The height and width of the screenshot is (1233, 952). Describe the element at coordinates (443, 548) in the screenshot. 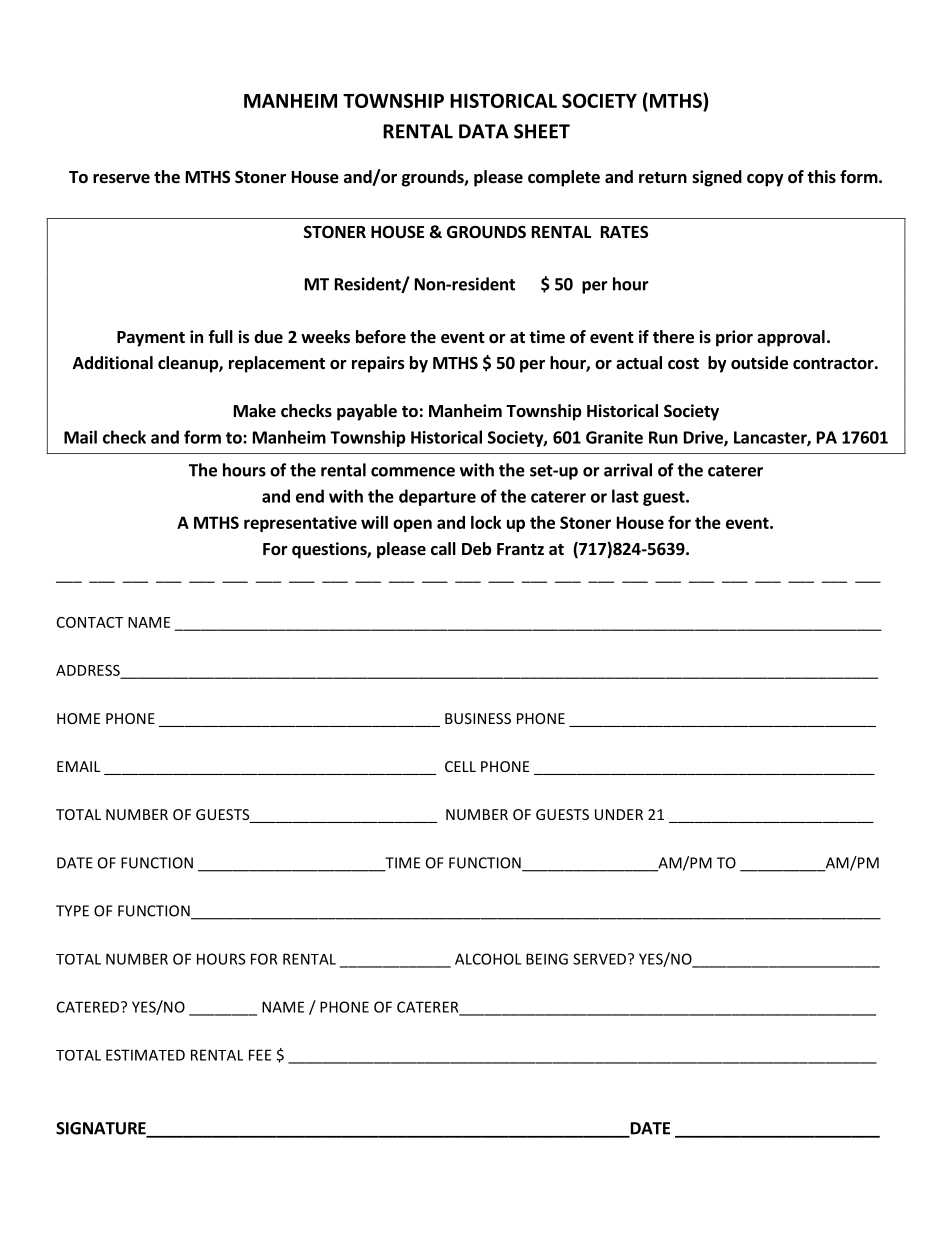

I see `call` at that location.
